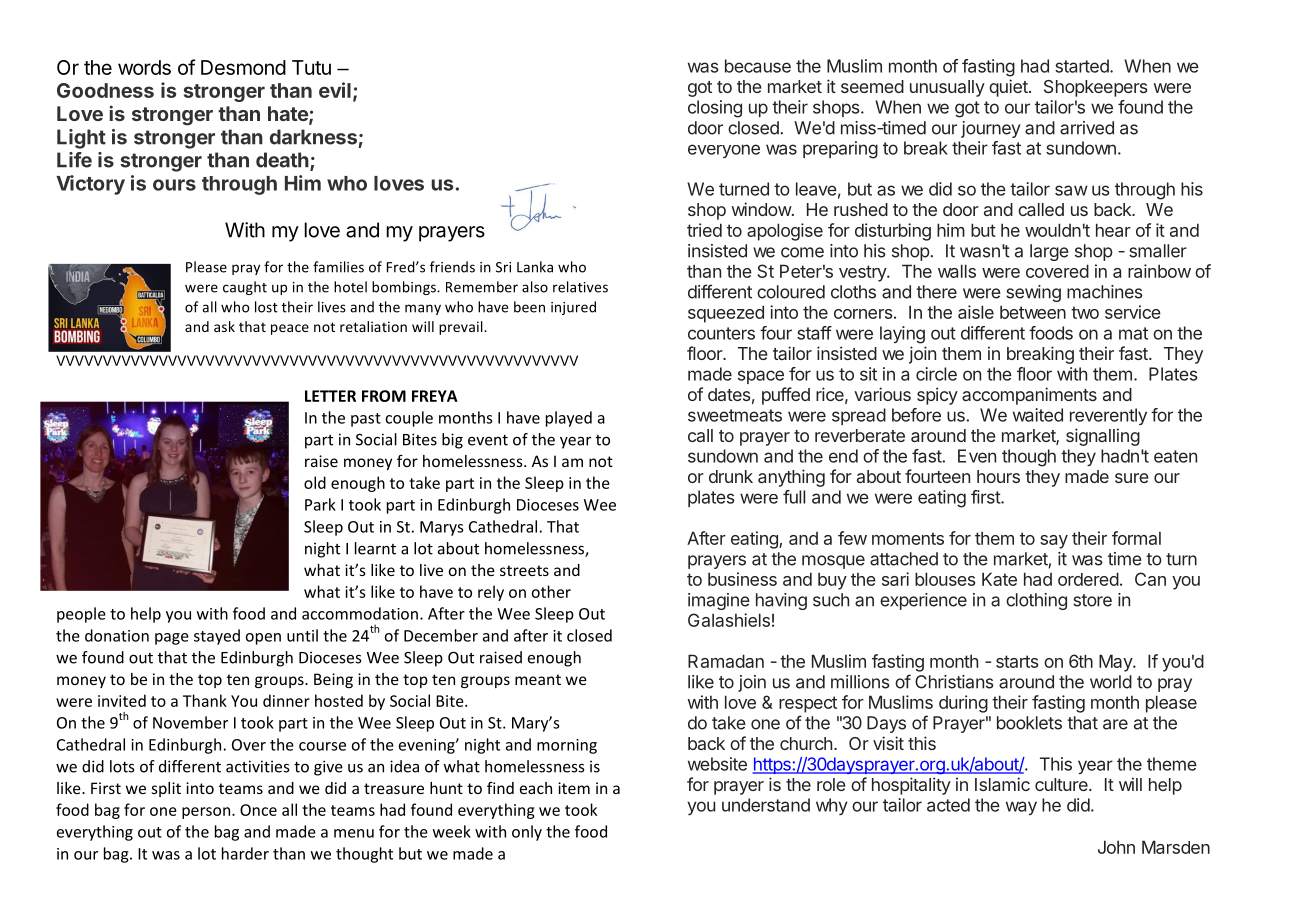 The height and width of the document is (924, 1308). I want to click on streets, so click(524, 570).
